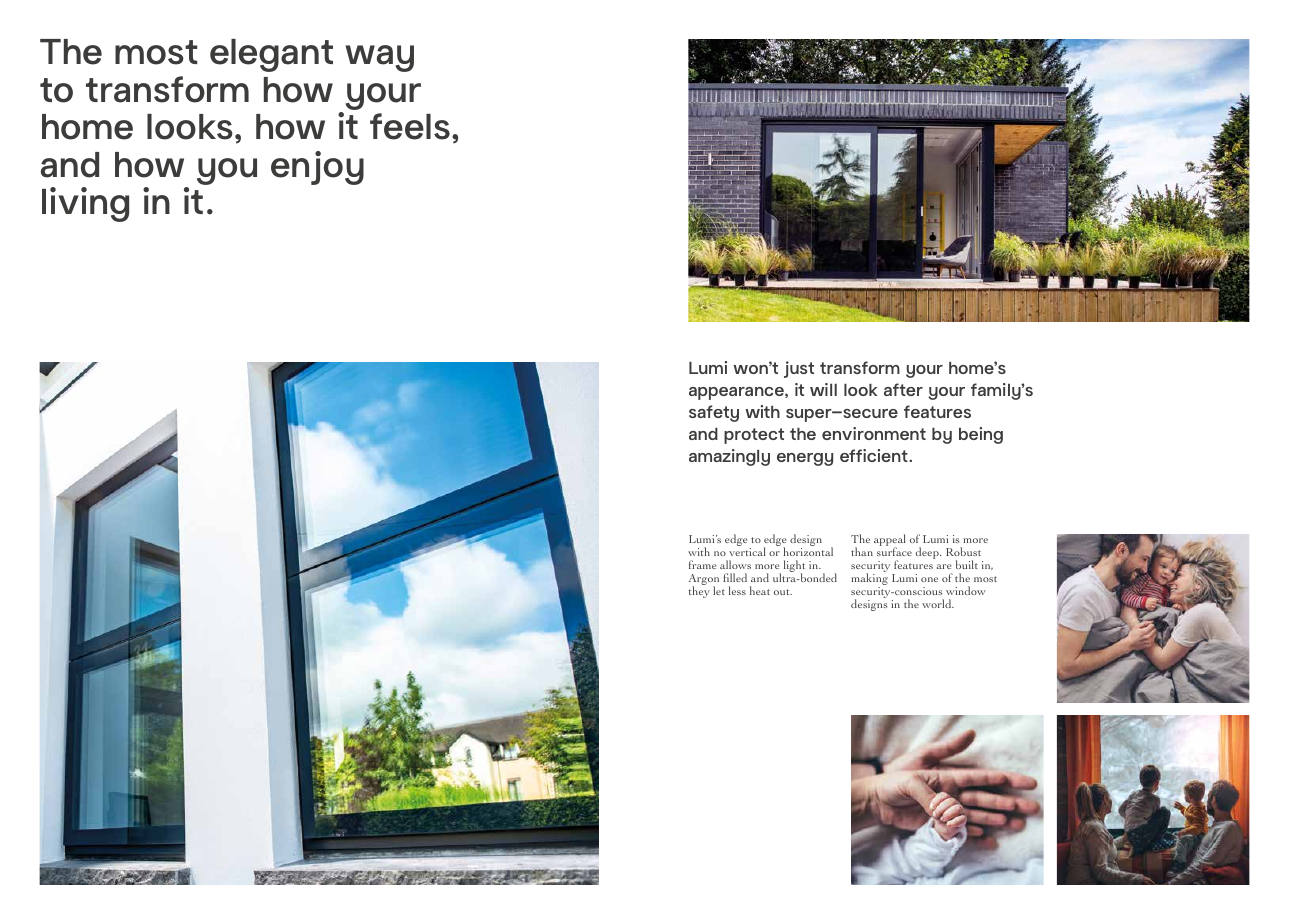 The width and height of the page is (1289, 924). Describe the element at coordinates (85, 204) in the page. I see `living` at that location.
